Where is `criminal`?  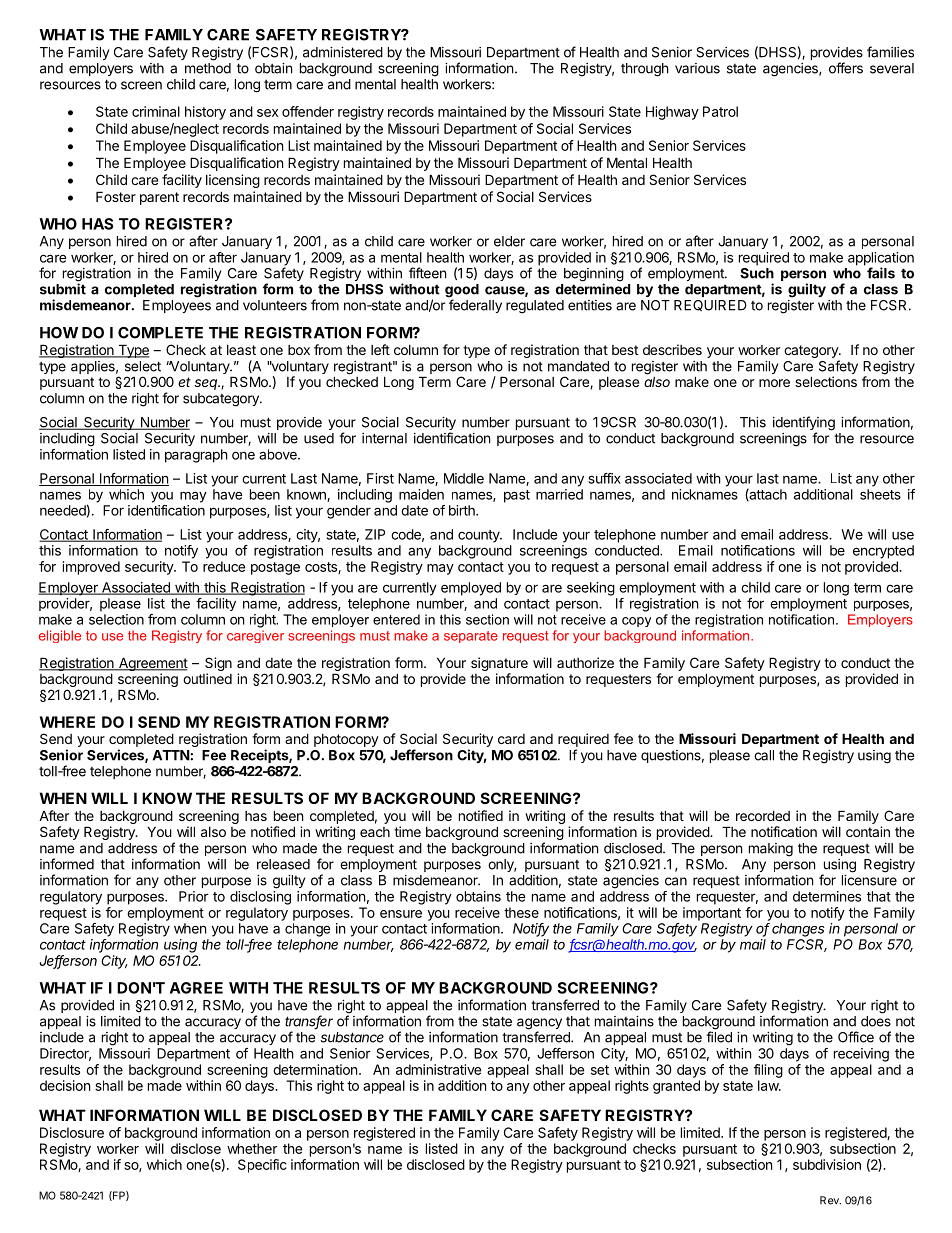
criminal is located at coordinates (156, 111).
